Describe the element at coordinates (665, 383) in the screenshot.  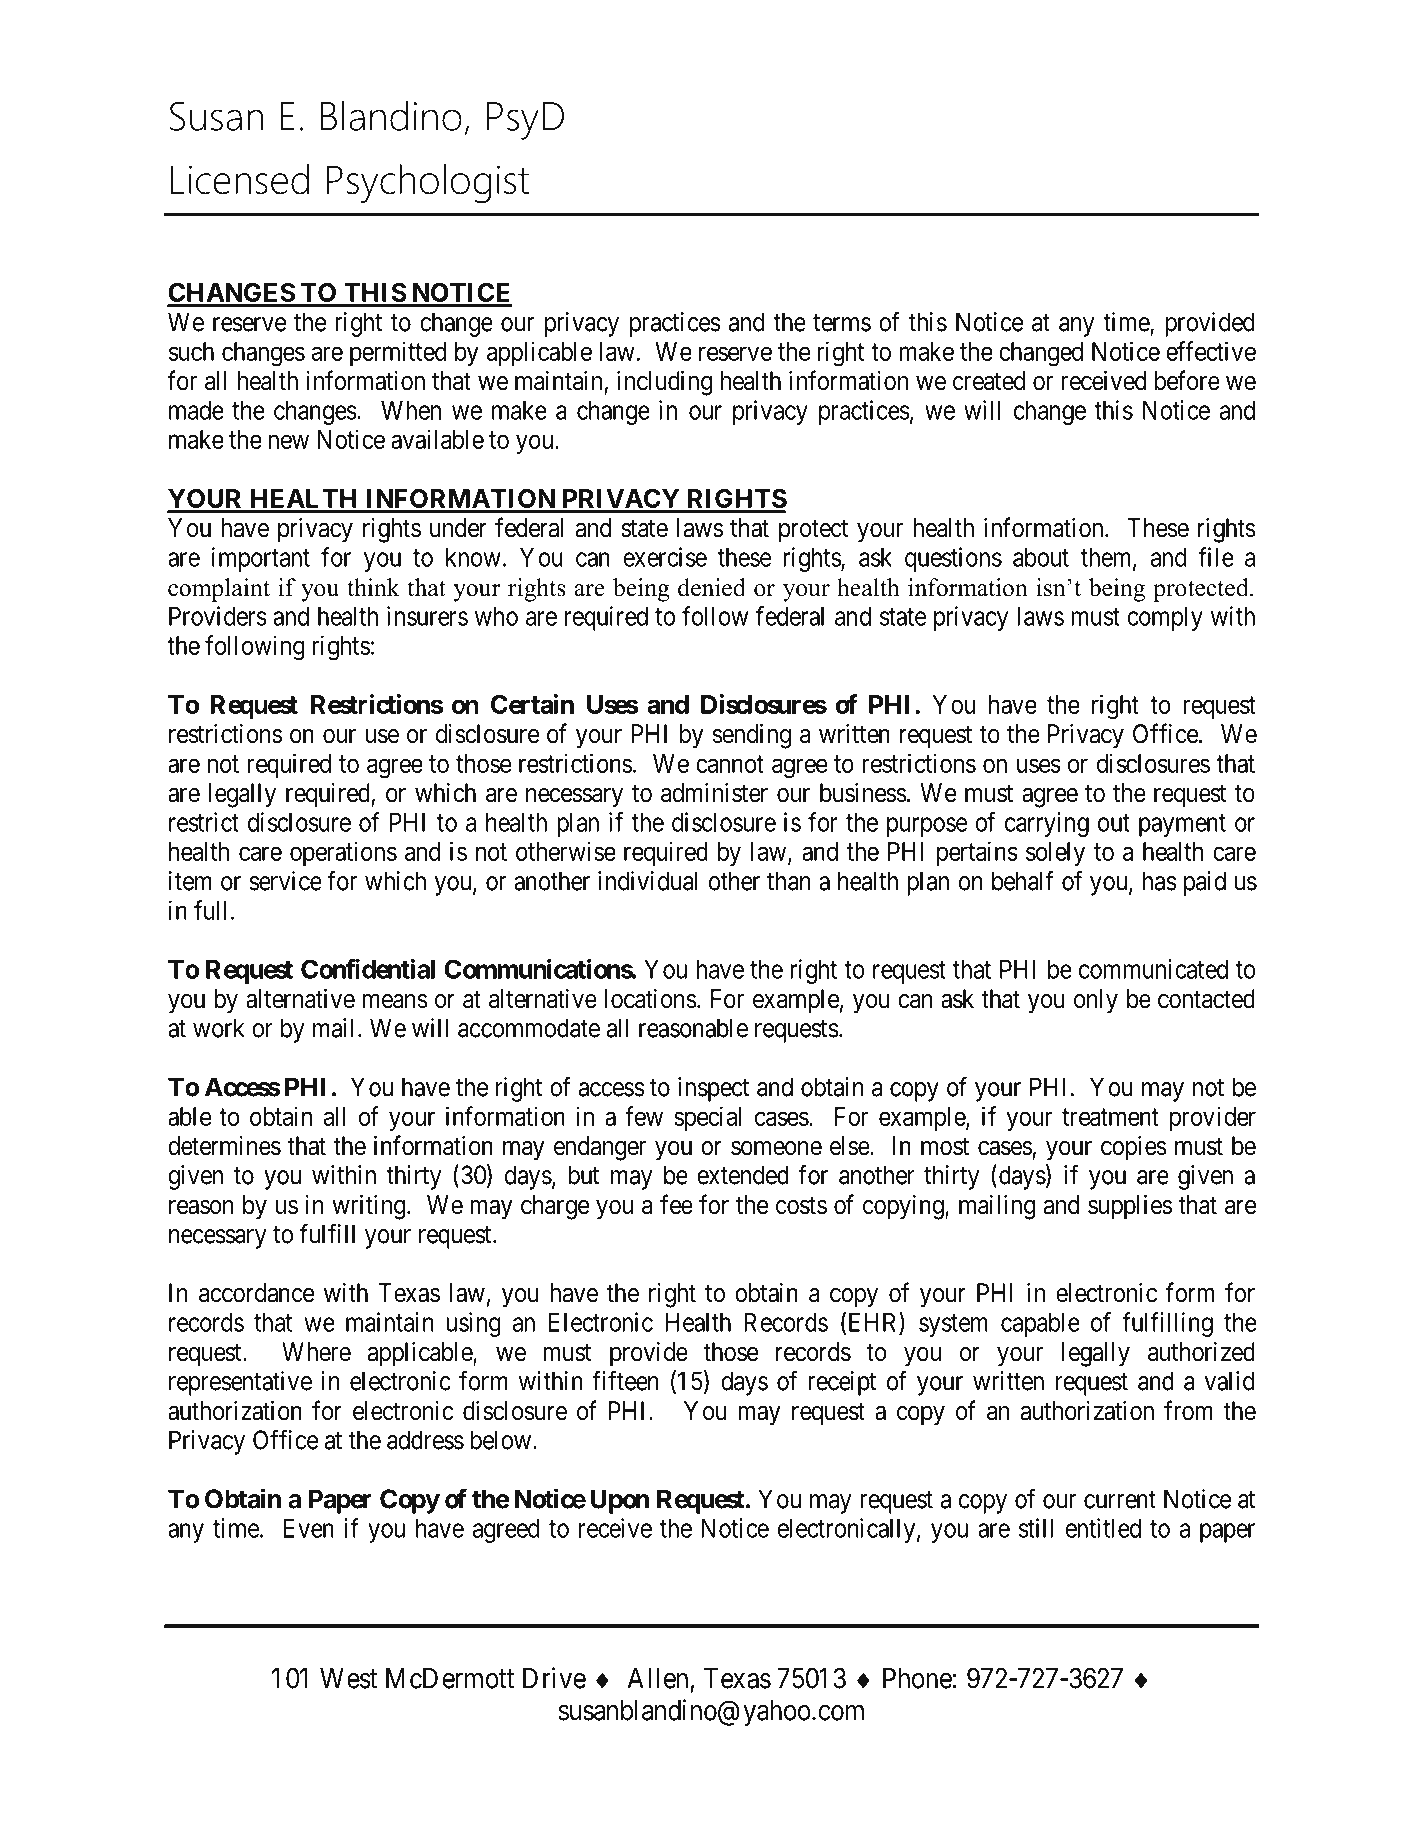
I see `including` at that location.
